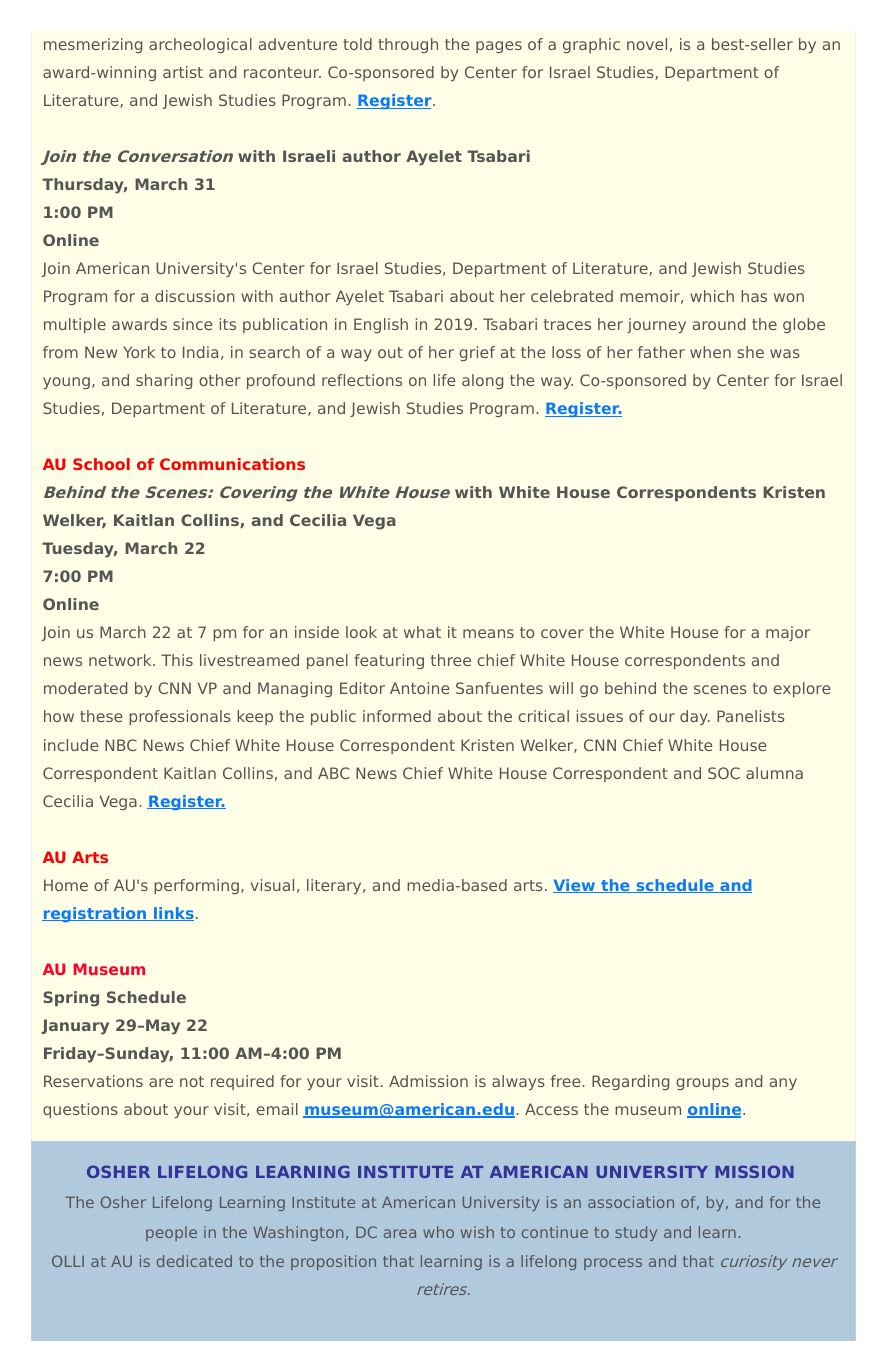 This screenshot has width=887, height=1372. I want to click on novel, so click(647, 44).
